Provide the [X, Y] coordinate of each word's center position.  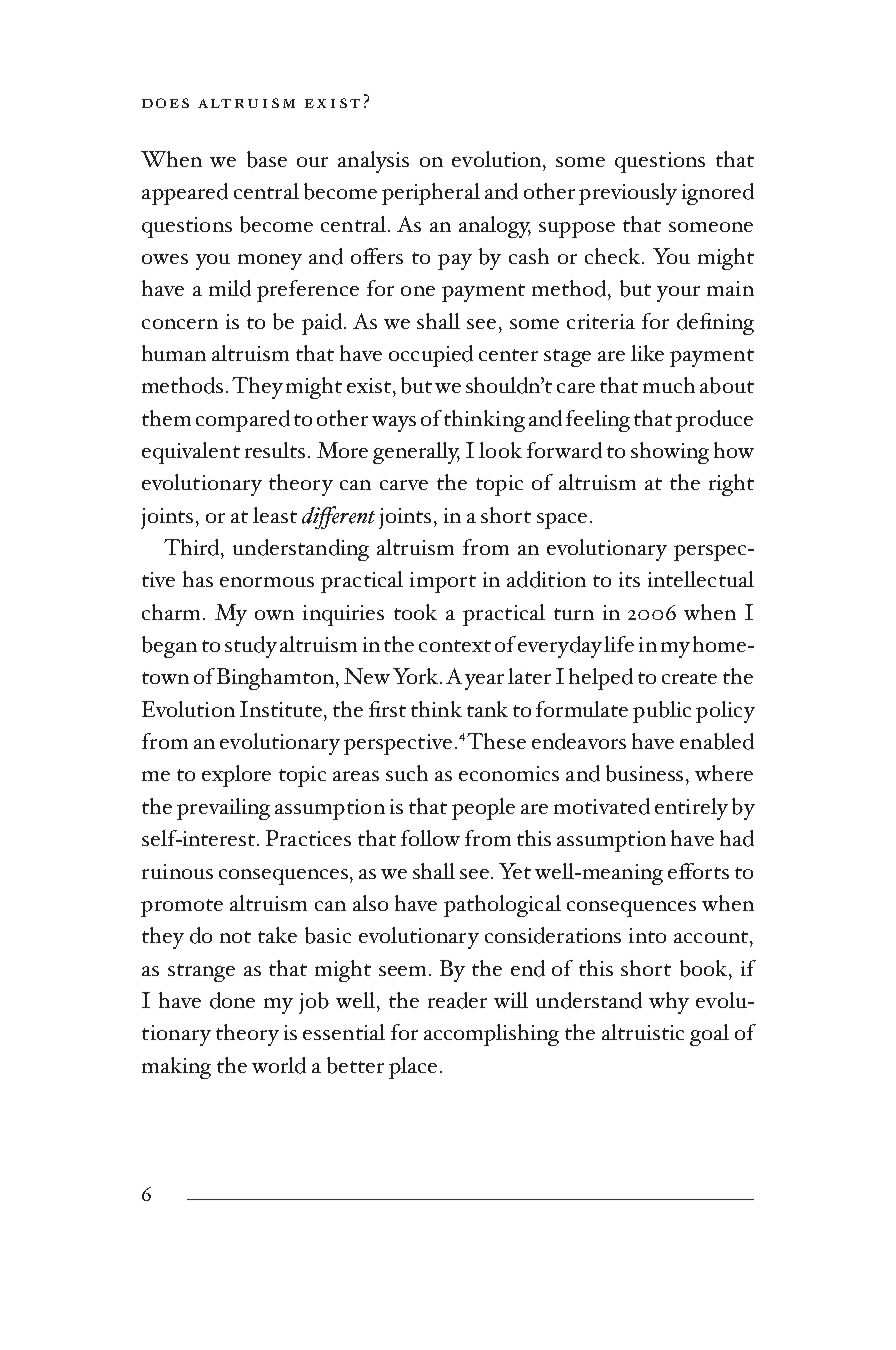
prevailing [223, 809]
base [267, 159]
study [251, 647]
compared [243, 421]
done [232, 1000]
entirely [691, 809]
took [415, 612]
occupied [431, 356]
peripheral [431, 194]
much [669, 385]
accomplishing [491, 1035]
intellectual [701, 579]
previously [628, 194]
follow [430, 838]
